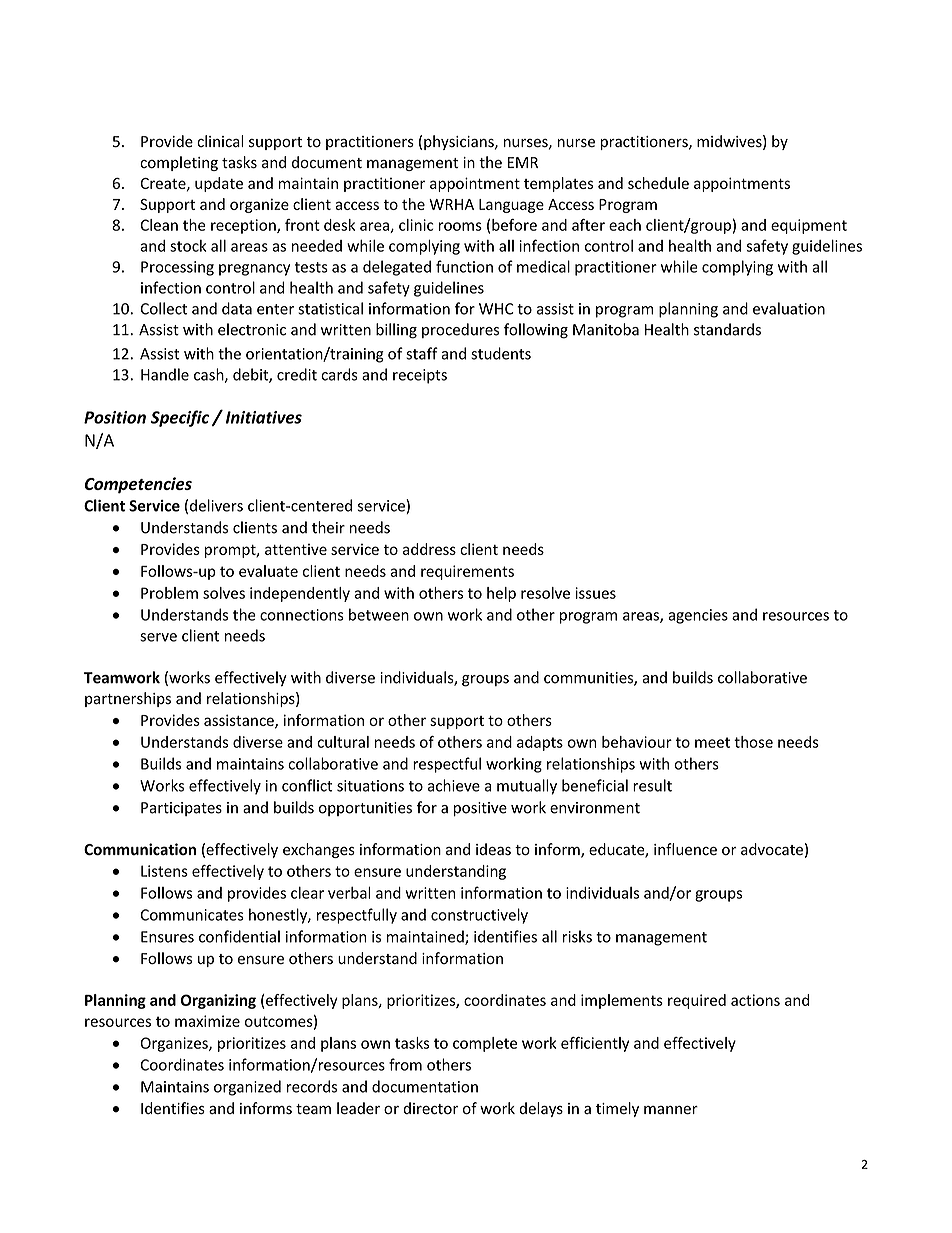  Describe the element at coordinates (460, 142) in the document. I see `physicians` at that location.
